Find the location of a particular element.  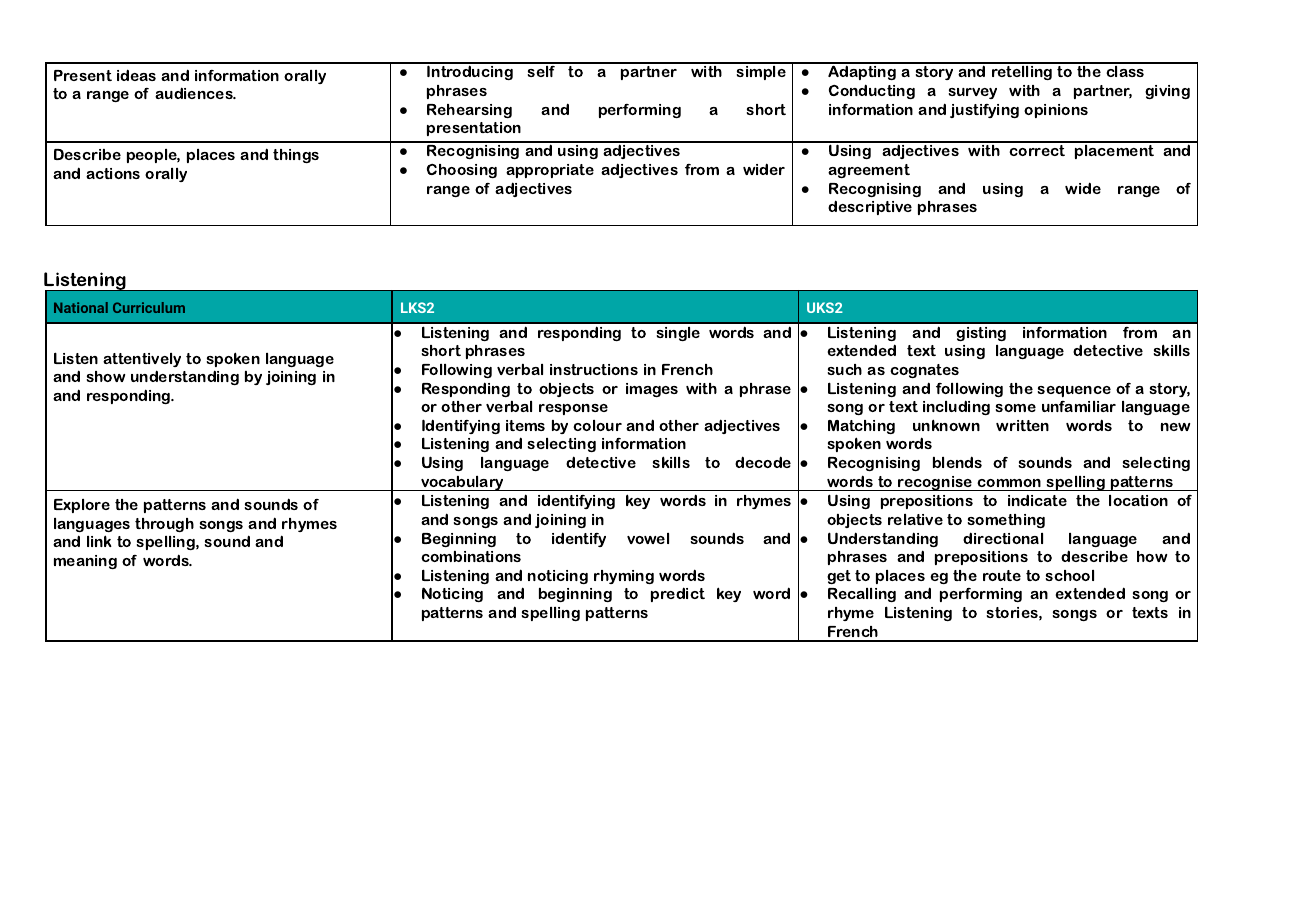

Explore is located at coordinates (82, 506).
